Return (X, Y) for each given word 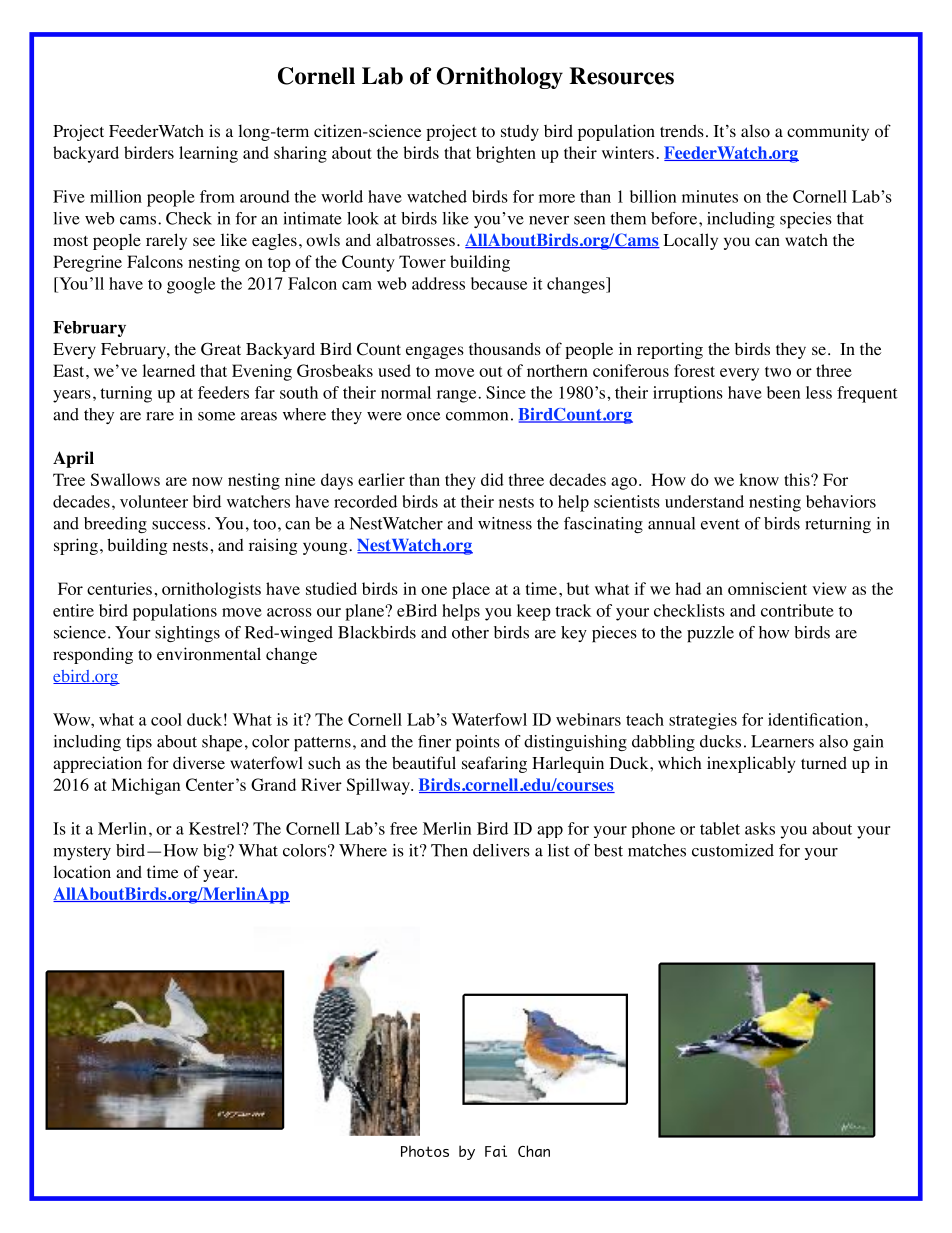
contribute (797, 610)
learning (208, 154)
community (828, 132)
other (470, 632)
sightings (187, 634)
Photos (425, 1151)
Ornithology (500, 78)
